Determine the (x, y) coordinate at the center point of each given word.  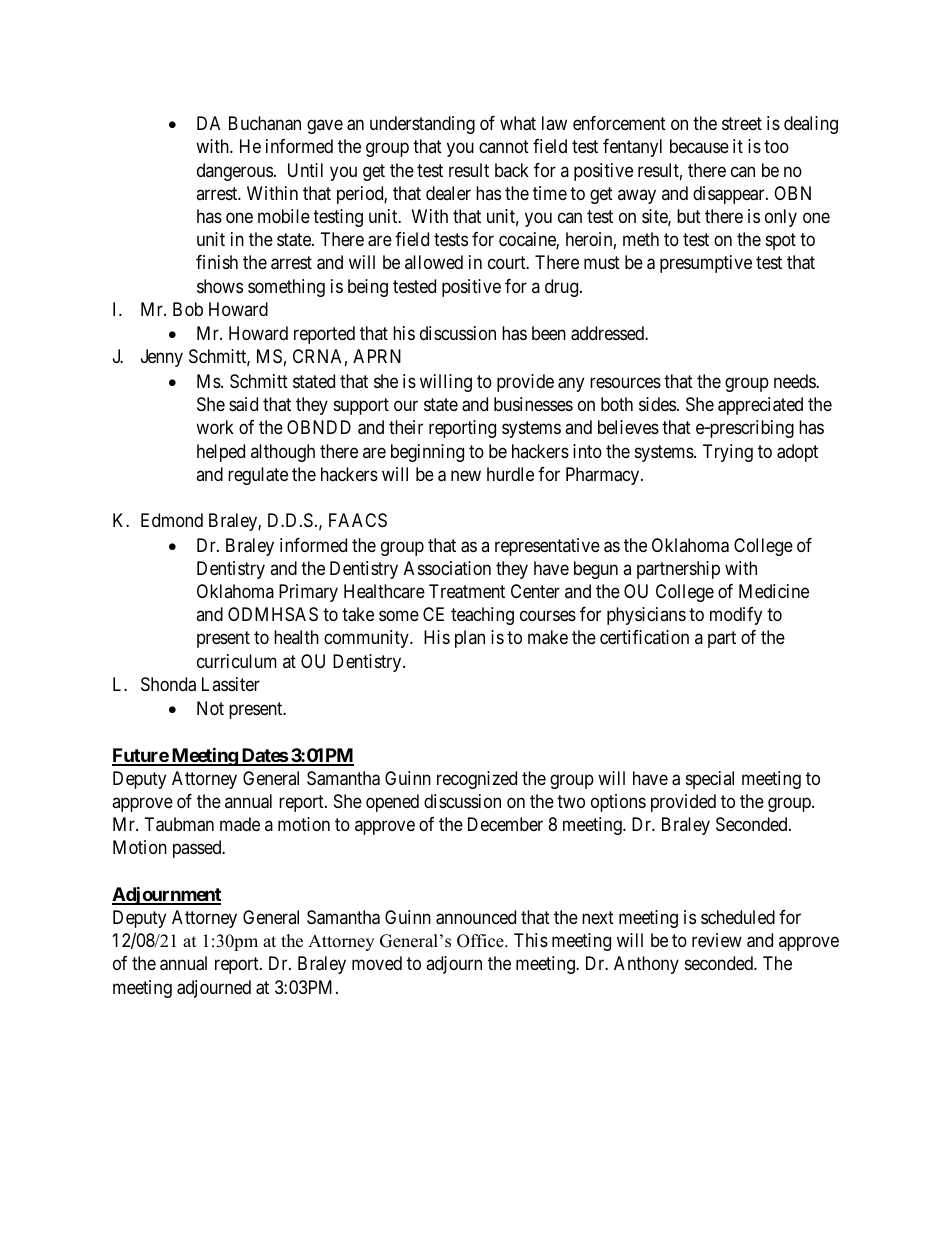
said (243, 404)
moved (377, 963)
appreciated (760, 406)
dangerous (235, 172)
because (699, 146)
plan (470, 639)
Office (481, 941)
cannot (504, 147)
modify (736, 616)
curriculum (237, 661)
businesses (533, 404)
